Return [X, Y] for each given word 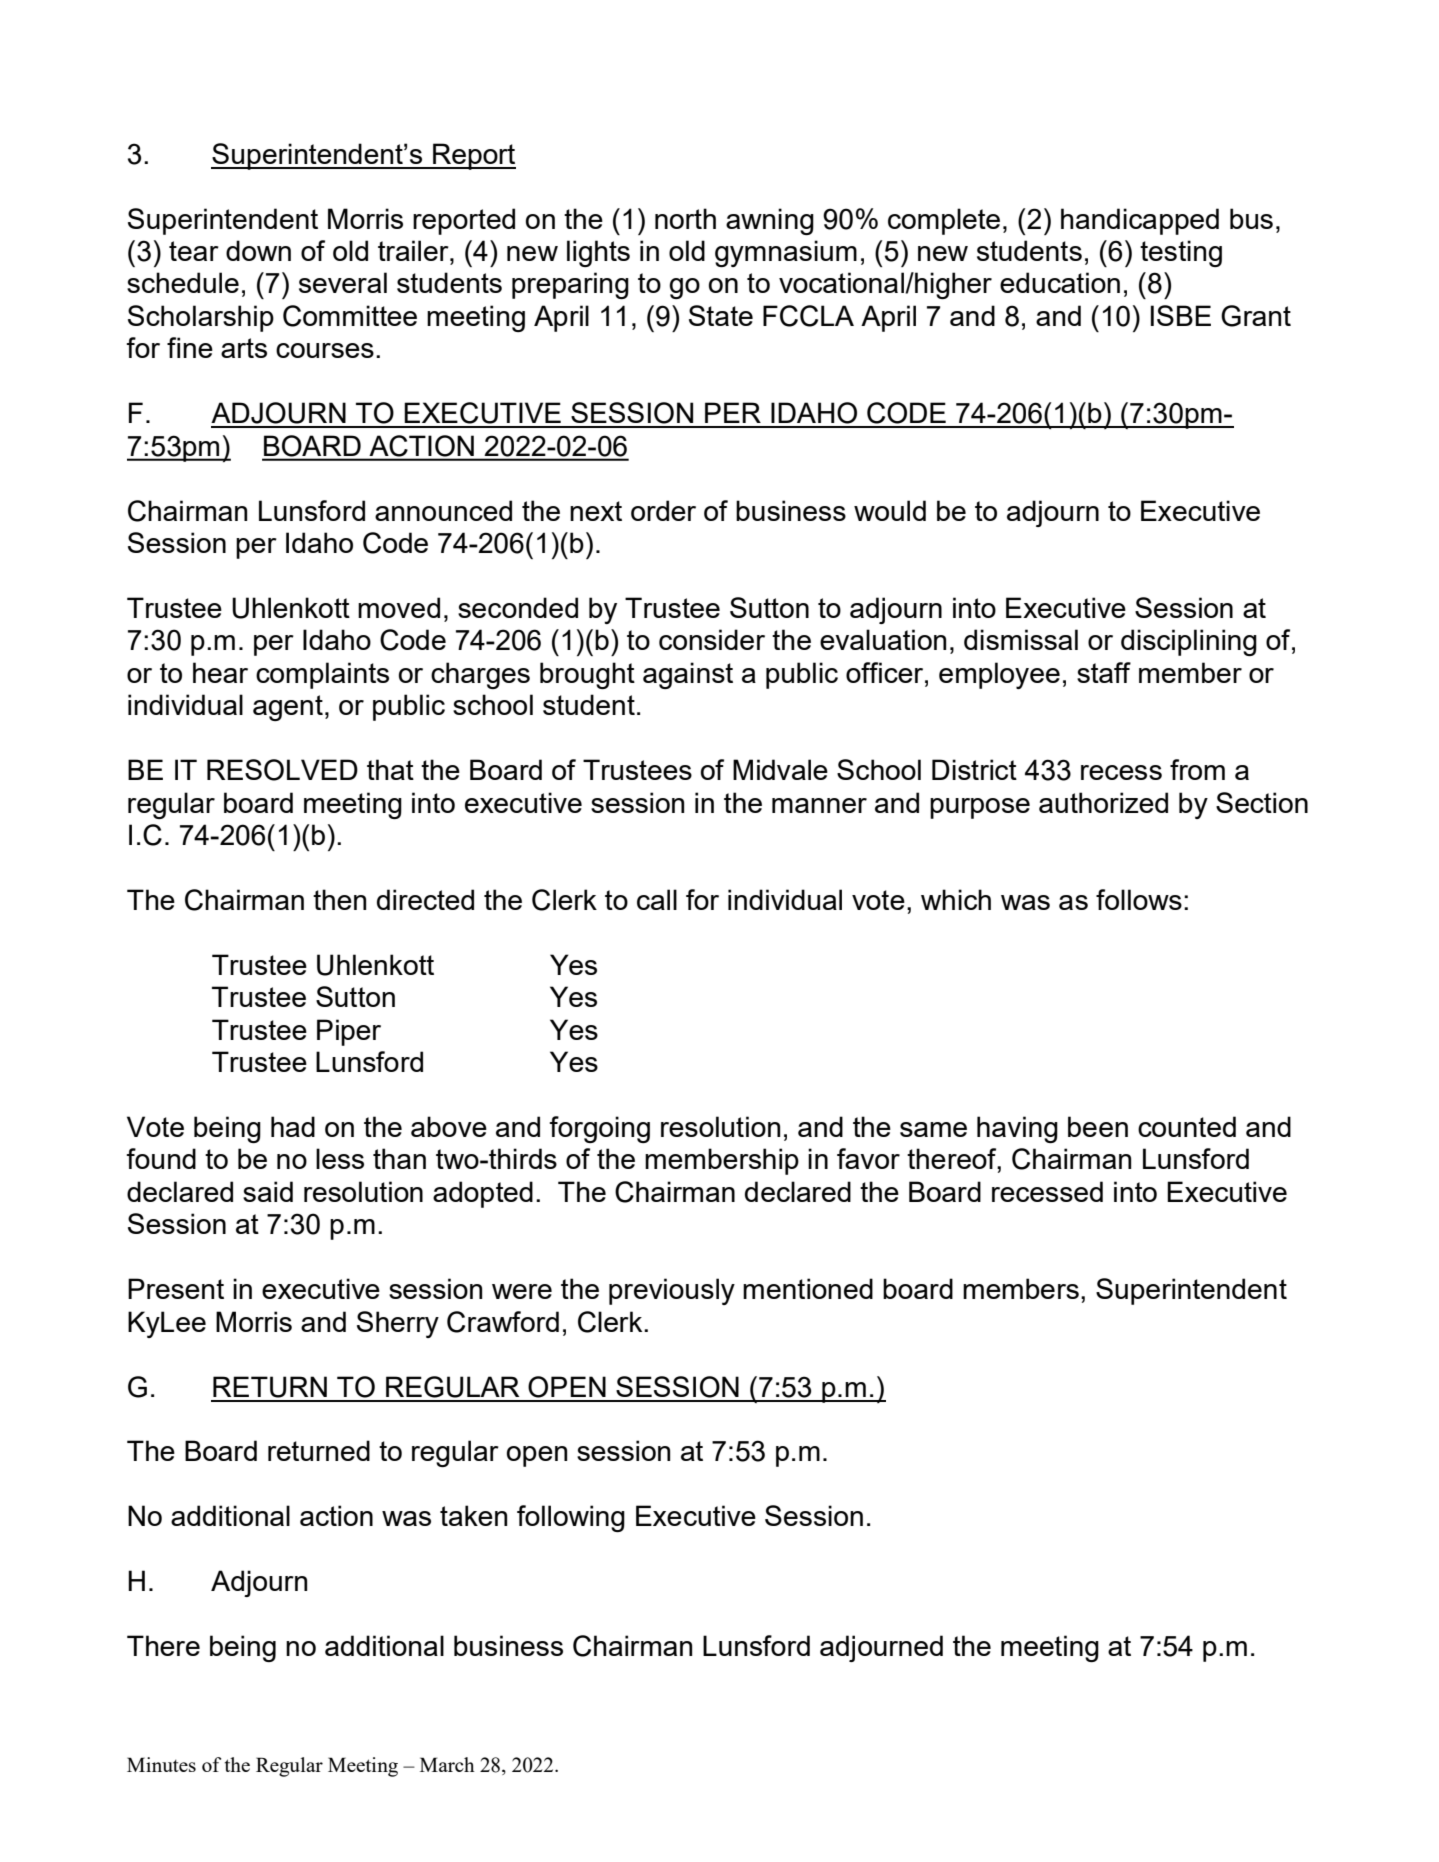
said [268, 1191]
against [688, 675]
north [685, 218]
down [258, 250]
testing [1181, 253]
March [447, 1764]
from [1197, 769]
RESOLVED [282, 770]
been [1098, 1126]
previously [672, 1291]
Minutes [161, 1764]
